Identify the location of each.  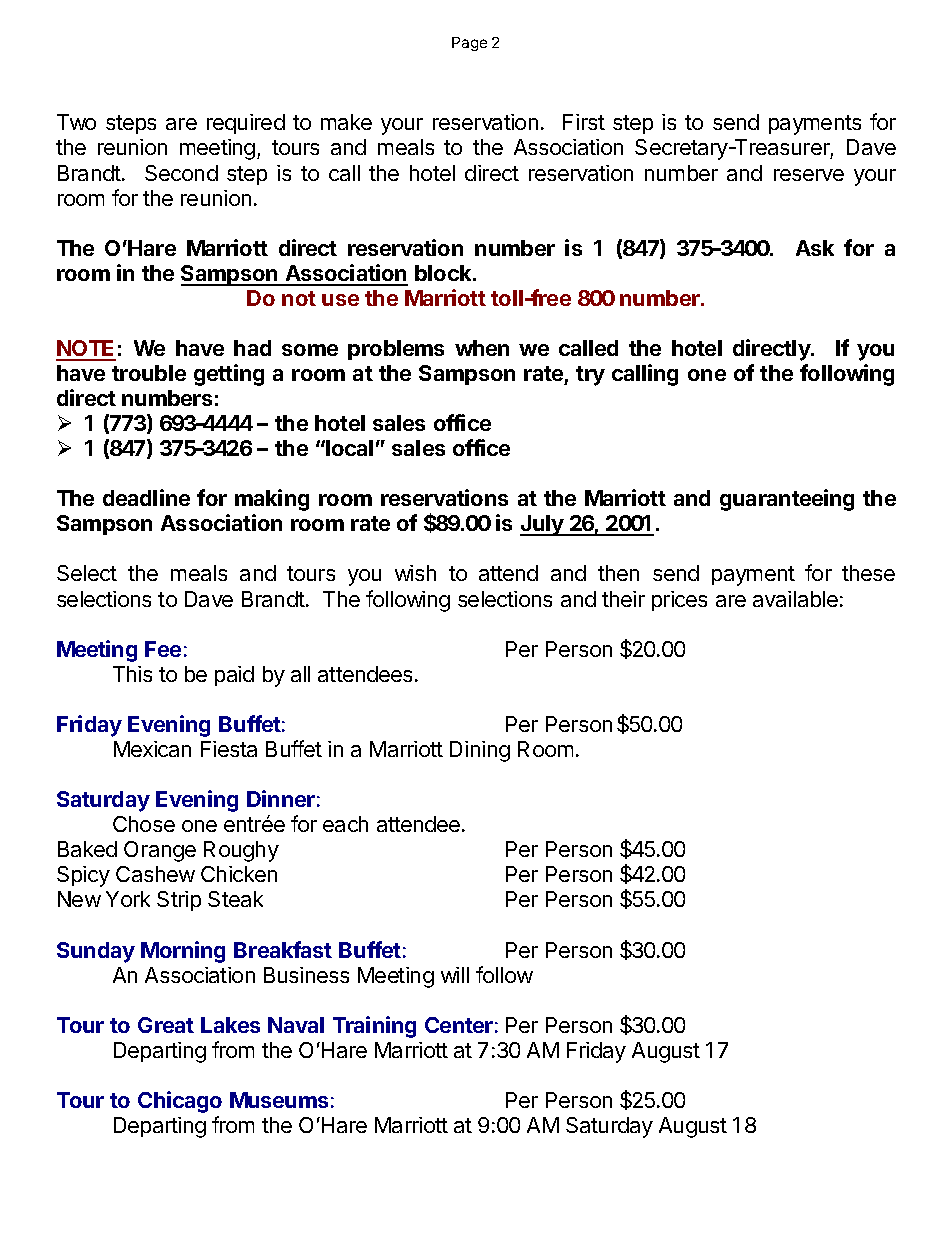
(345, 824).
